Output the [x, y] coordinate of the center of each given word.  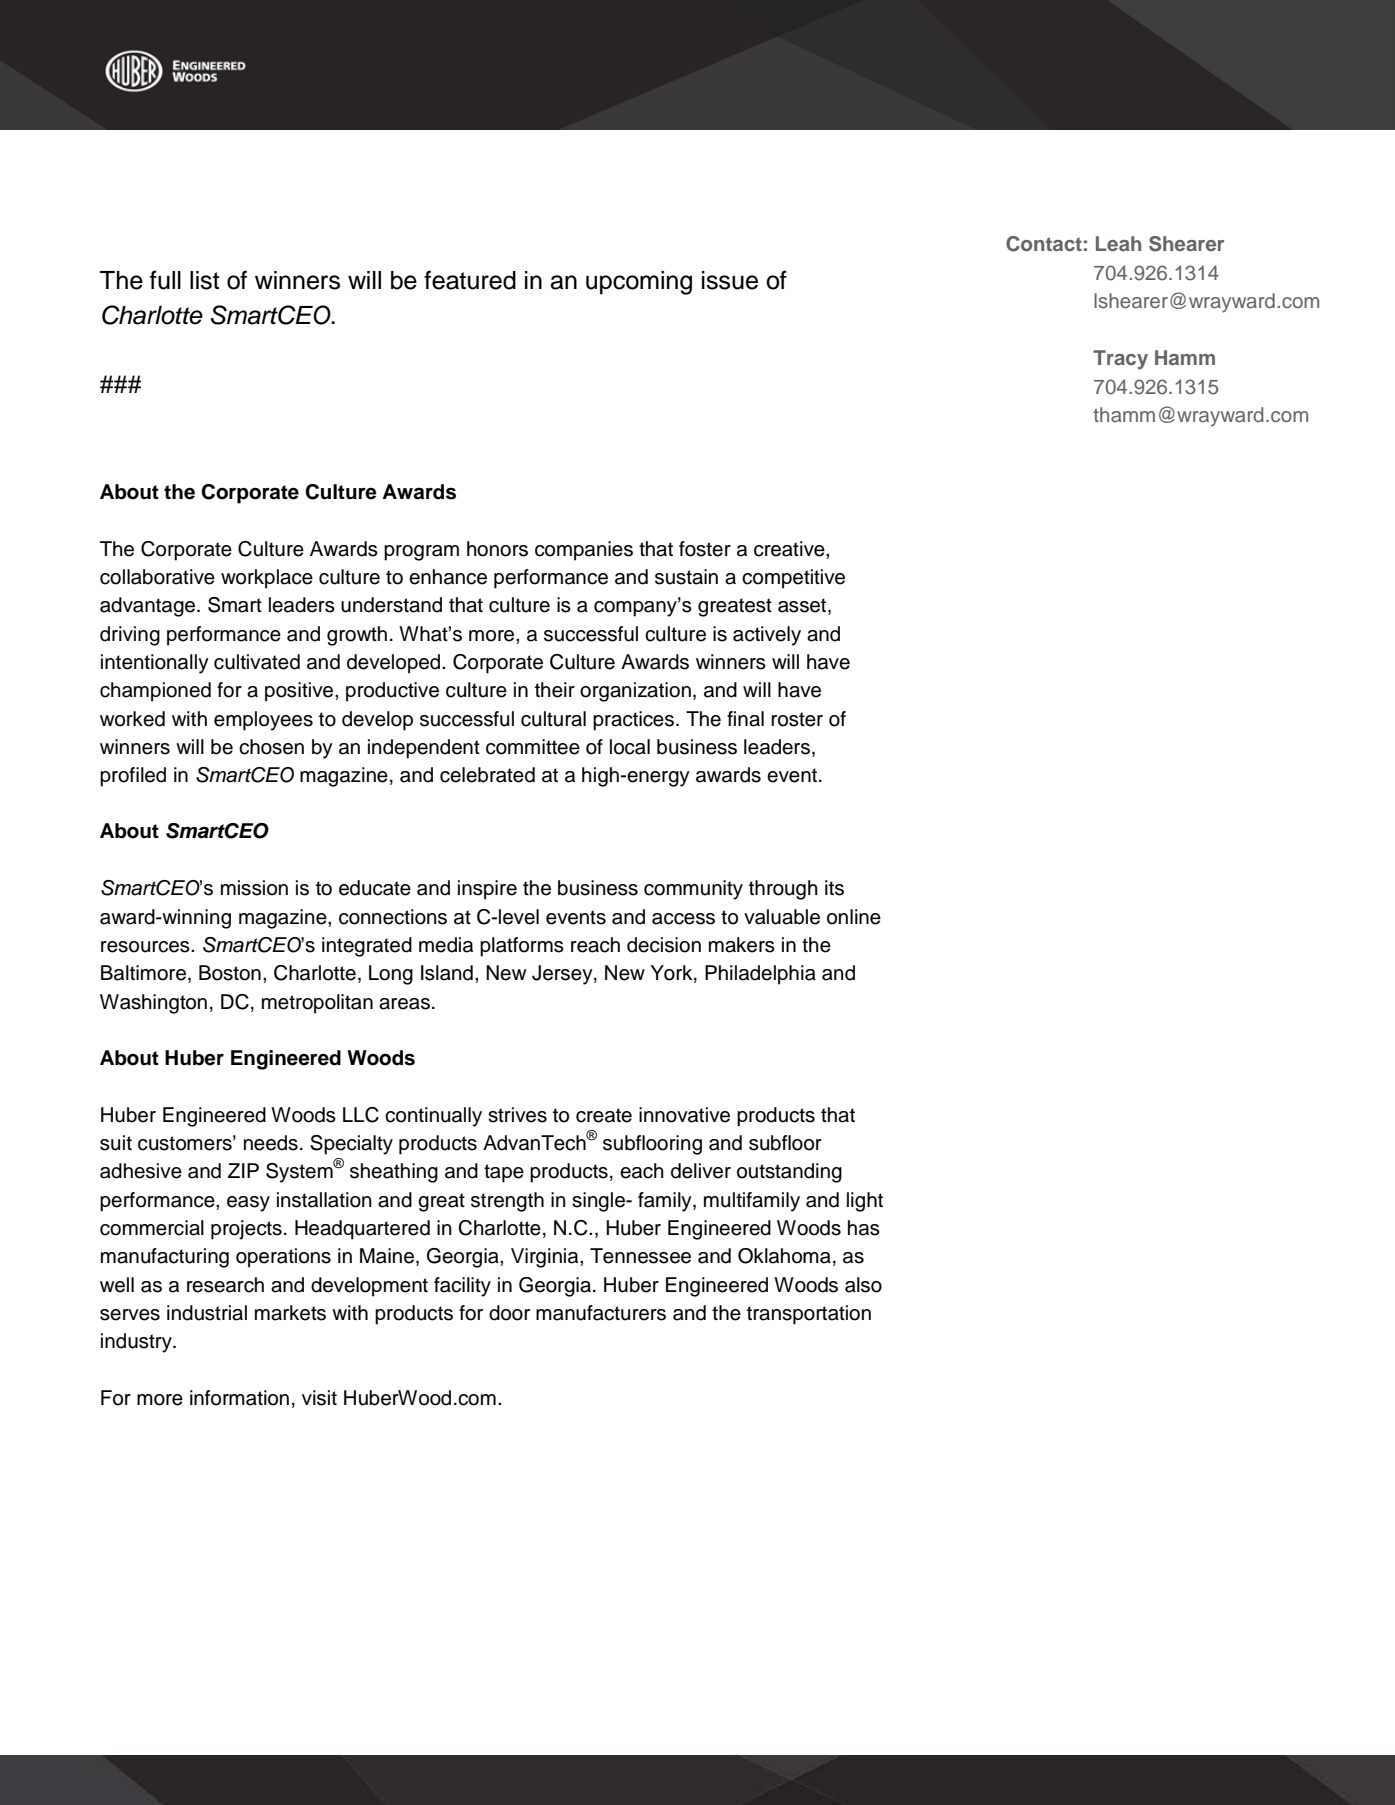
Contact [1044, 244]
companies [584, 551]
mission [254, 888]
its [834, 888]
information [239, 1398]
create [604, 1115]
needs [271, 1143]
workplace [267, 579]
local [630, 747]
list [205, 280]
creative [790, 549]
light [865, 1202]
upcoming [639, 283]
